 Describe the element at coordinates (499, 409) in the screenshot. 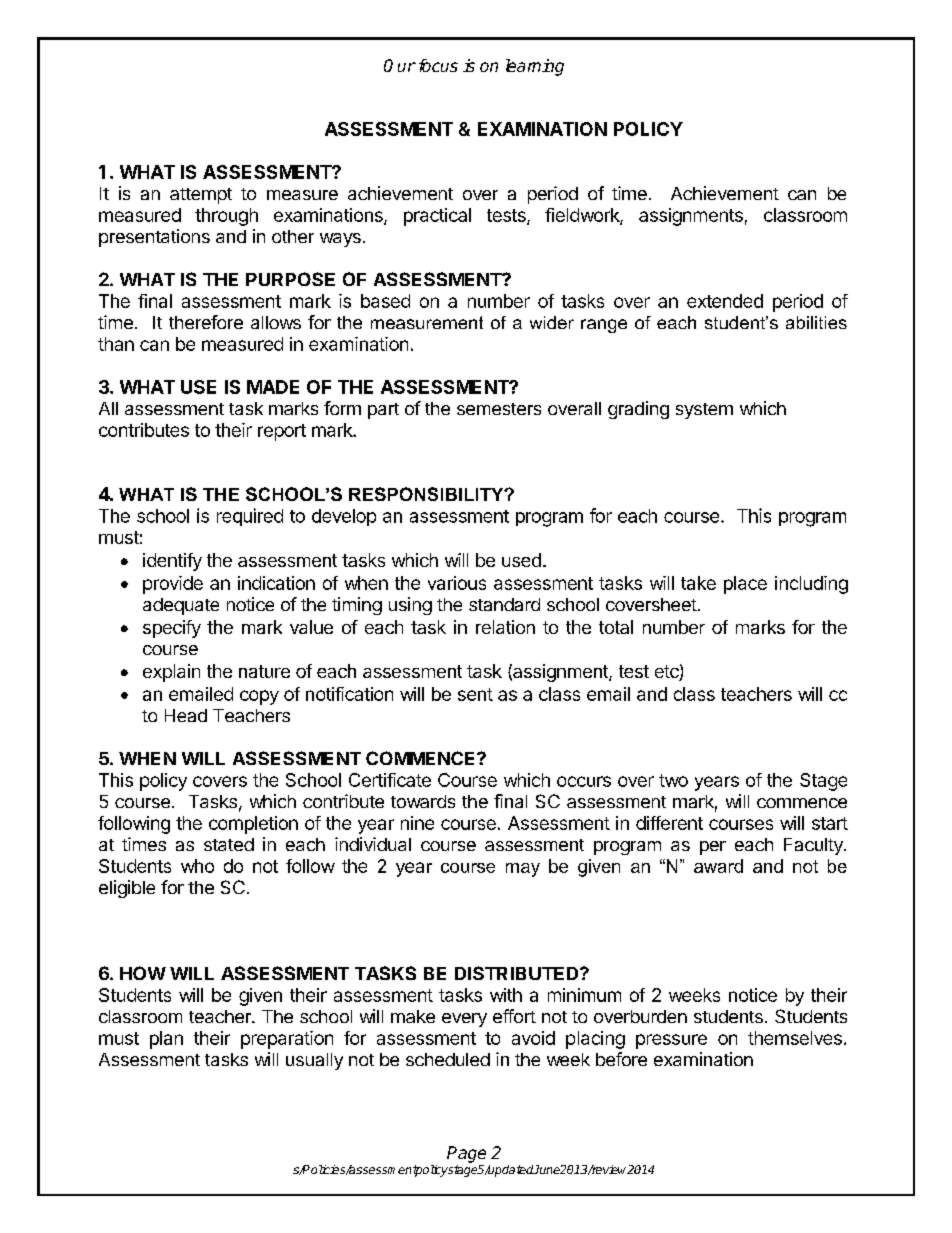

I see `semesters` at that location.
